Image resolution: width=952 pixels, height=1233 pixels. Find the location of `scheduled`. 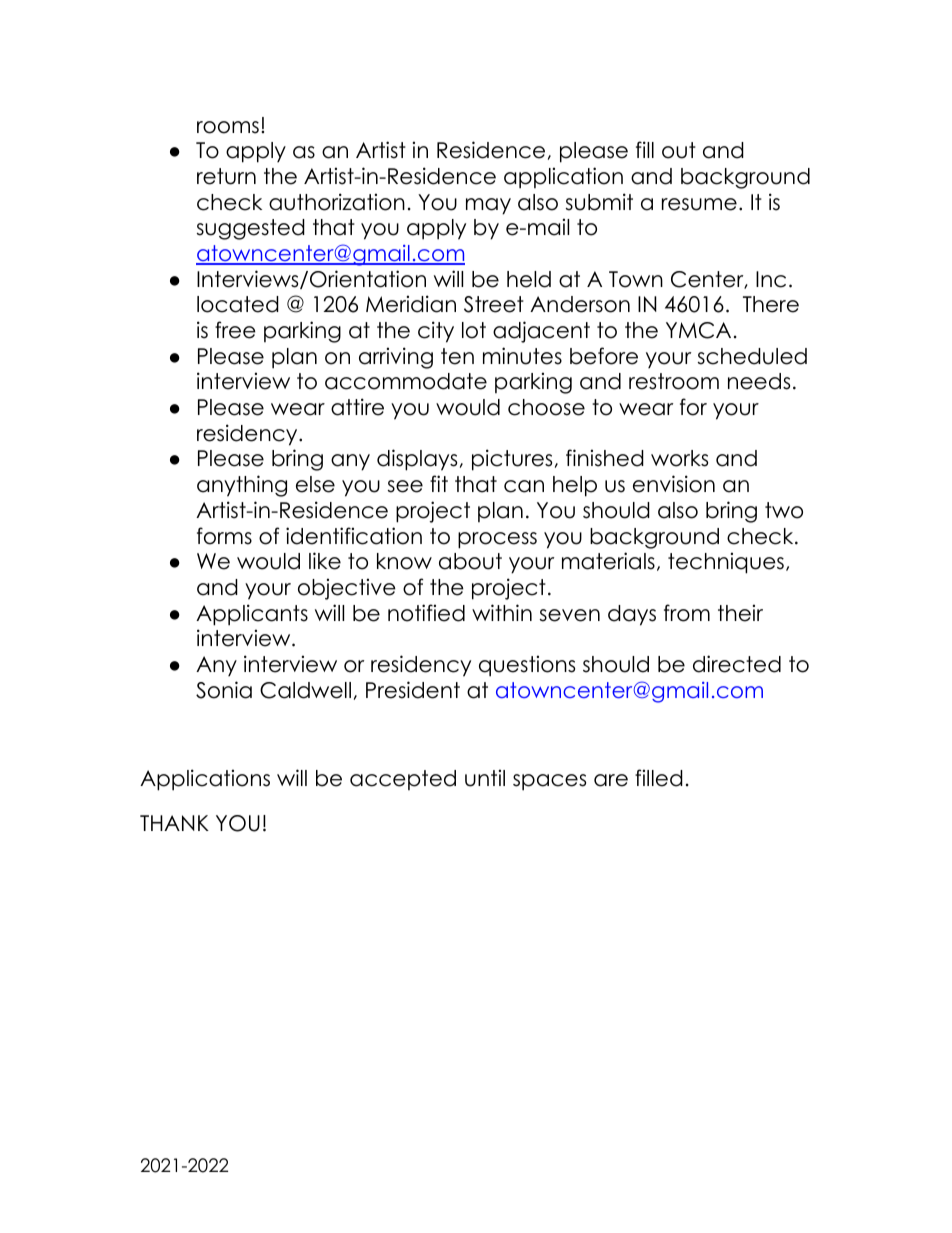

scheduled is located at coordinates (752, 356).
